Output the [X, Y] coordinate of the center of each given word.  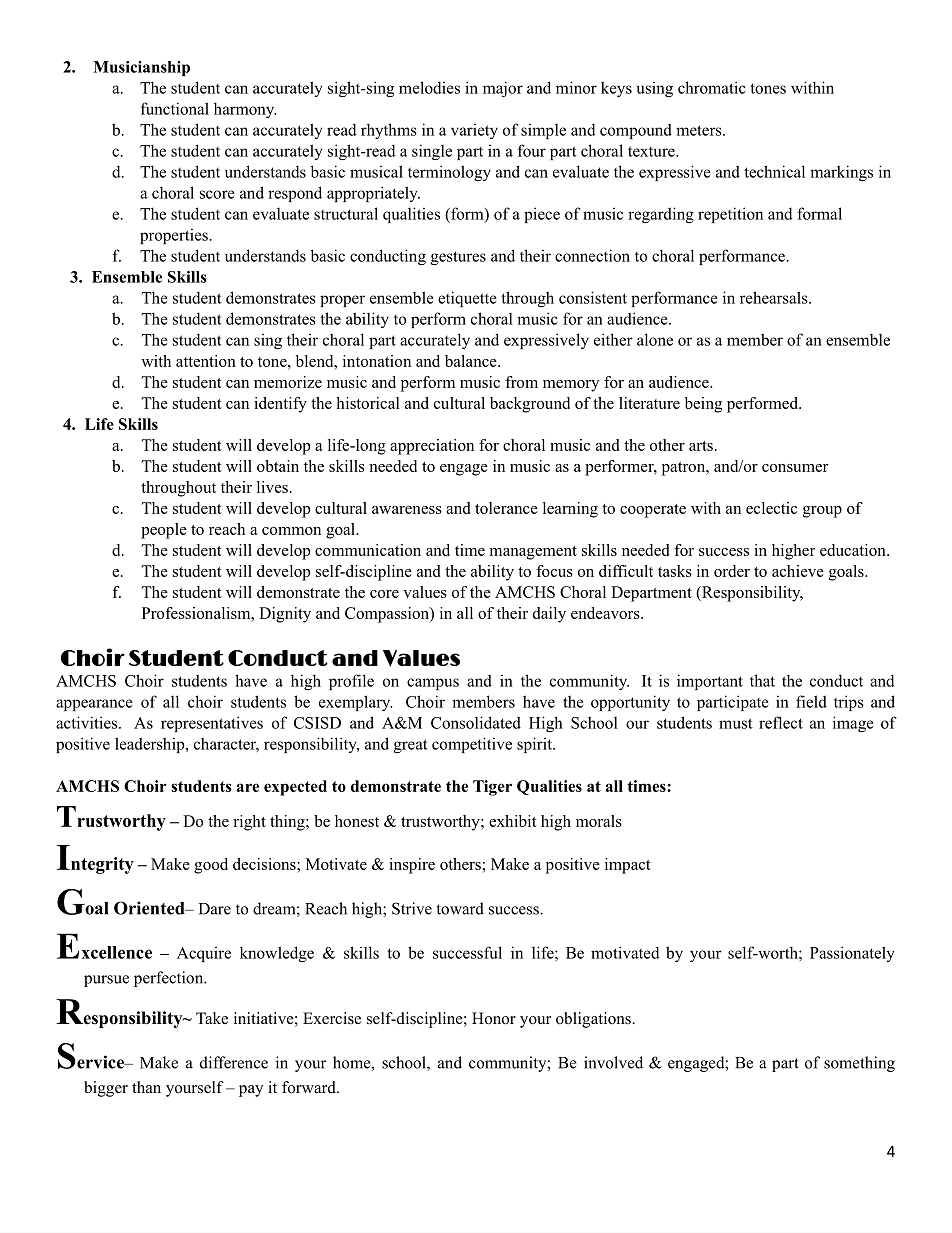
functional [175, 108]
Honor [494, 1018]
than [146, 1087]
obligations [594, 1020]
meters [700, 130]
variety [474, 131]
